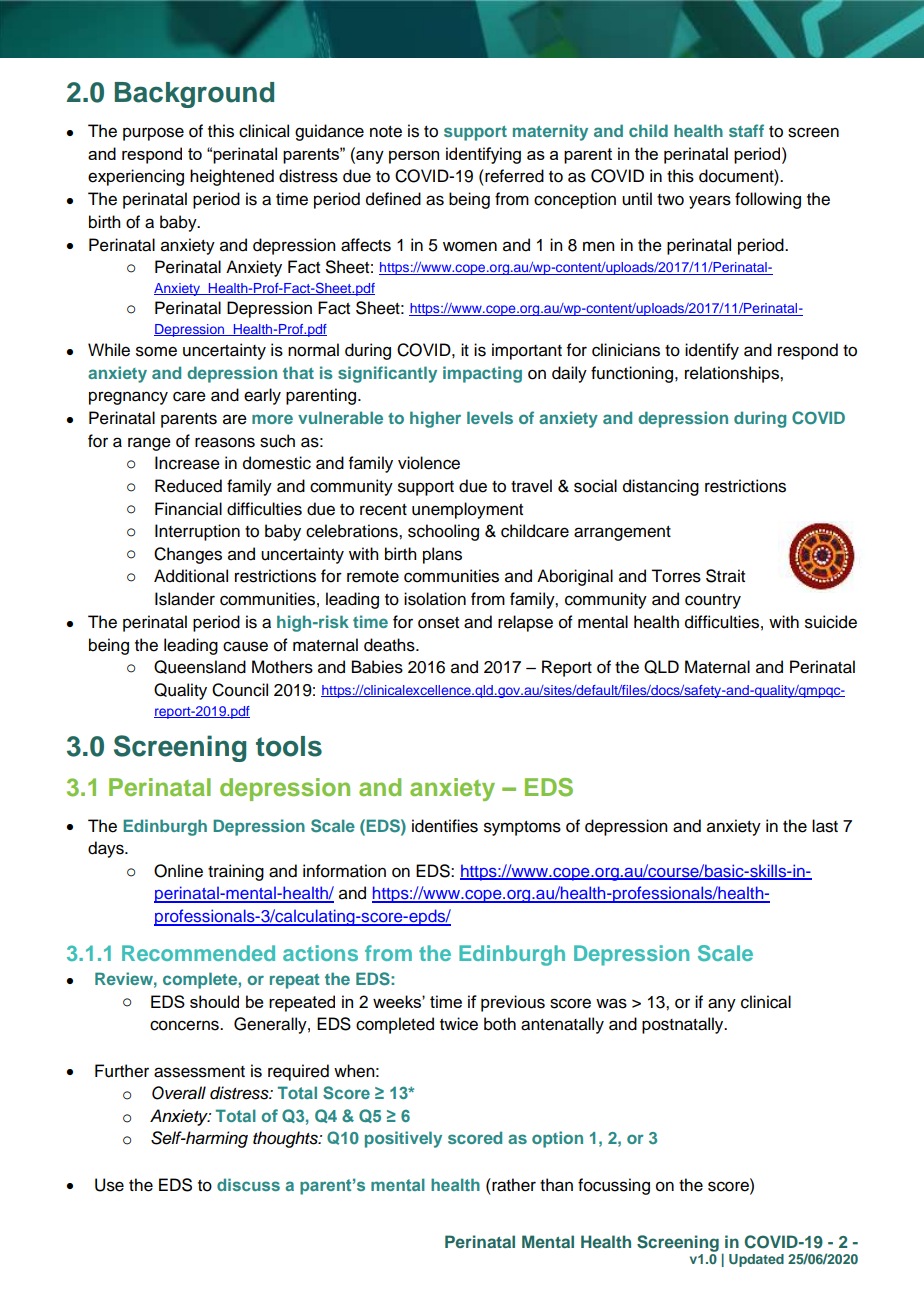 The height and width of the screenshot is (1309, 924). What do you see at coordinates (746, 130) in the screenshot?
I see `staff` at bounding box center [746, 130].
